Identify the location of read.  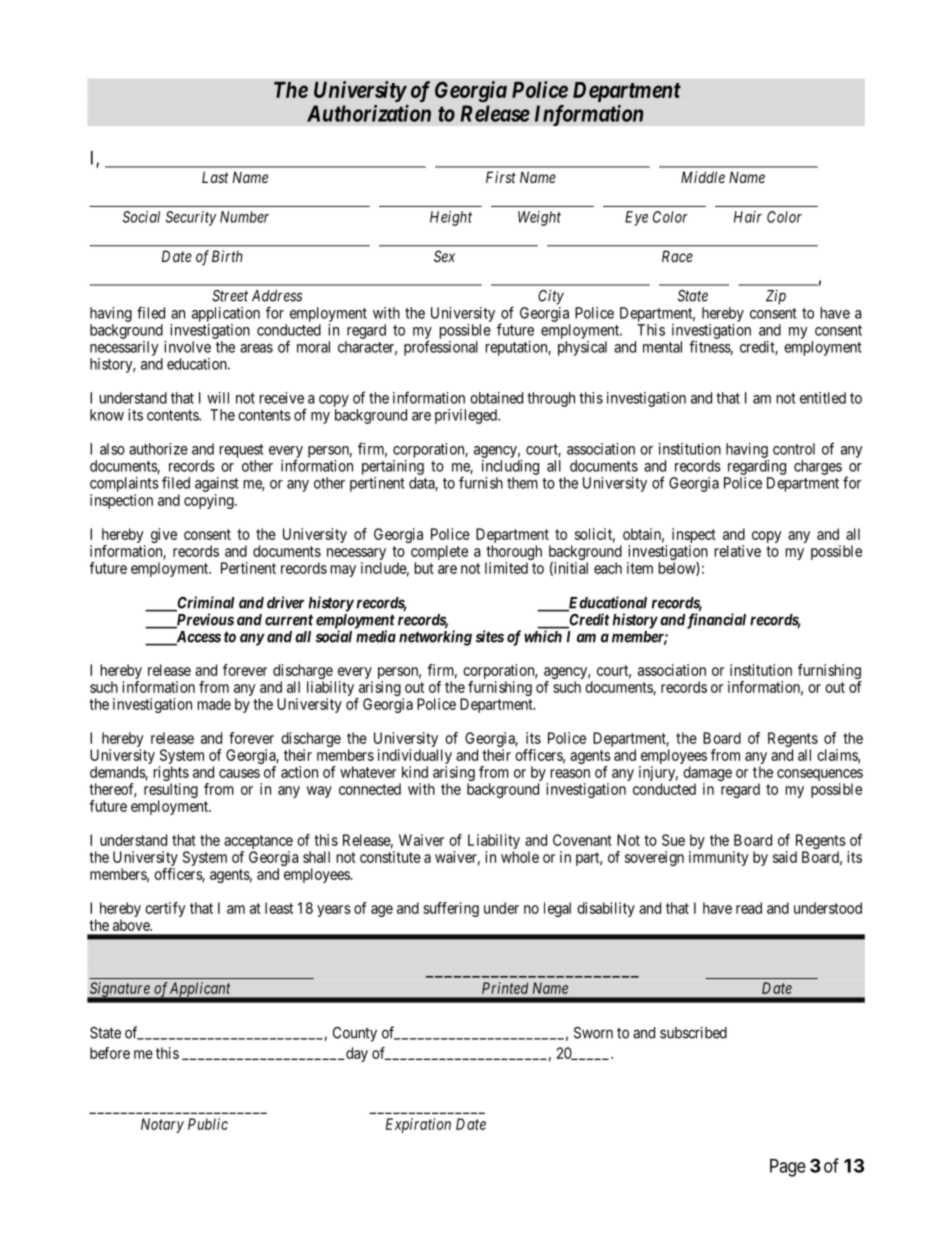
(749, 908).
